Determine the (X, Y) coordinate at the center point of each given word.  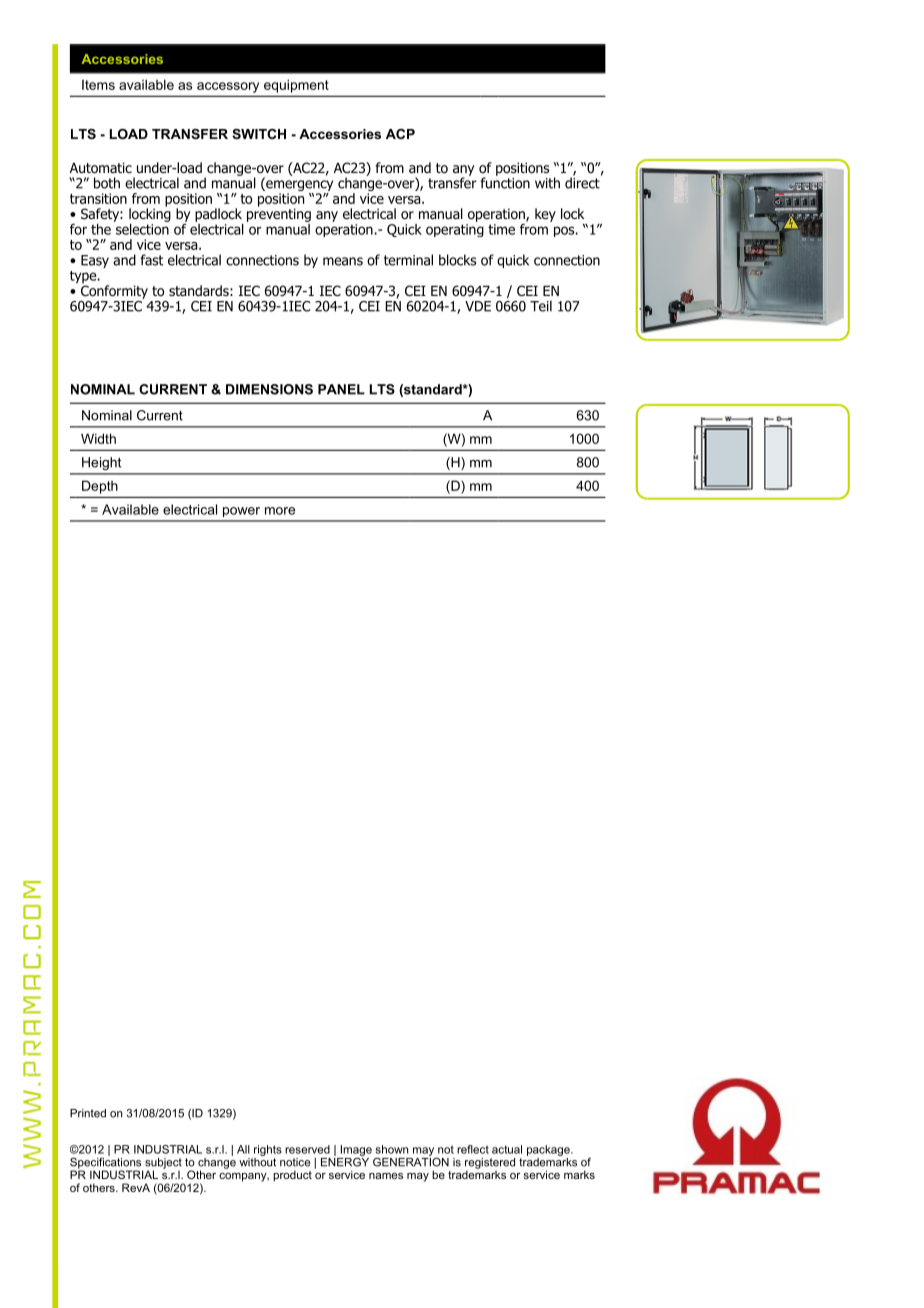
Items (98, 85)
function (505, 182)
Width (98, 438)
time (501, 229)
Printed (88, 1113)
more (280, 511)
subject (163, 1164)
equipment (296, 86)
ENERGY (345, 1161)
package (549, 1150)
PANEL (341, 389)
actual (507, 1149)
